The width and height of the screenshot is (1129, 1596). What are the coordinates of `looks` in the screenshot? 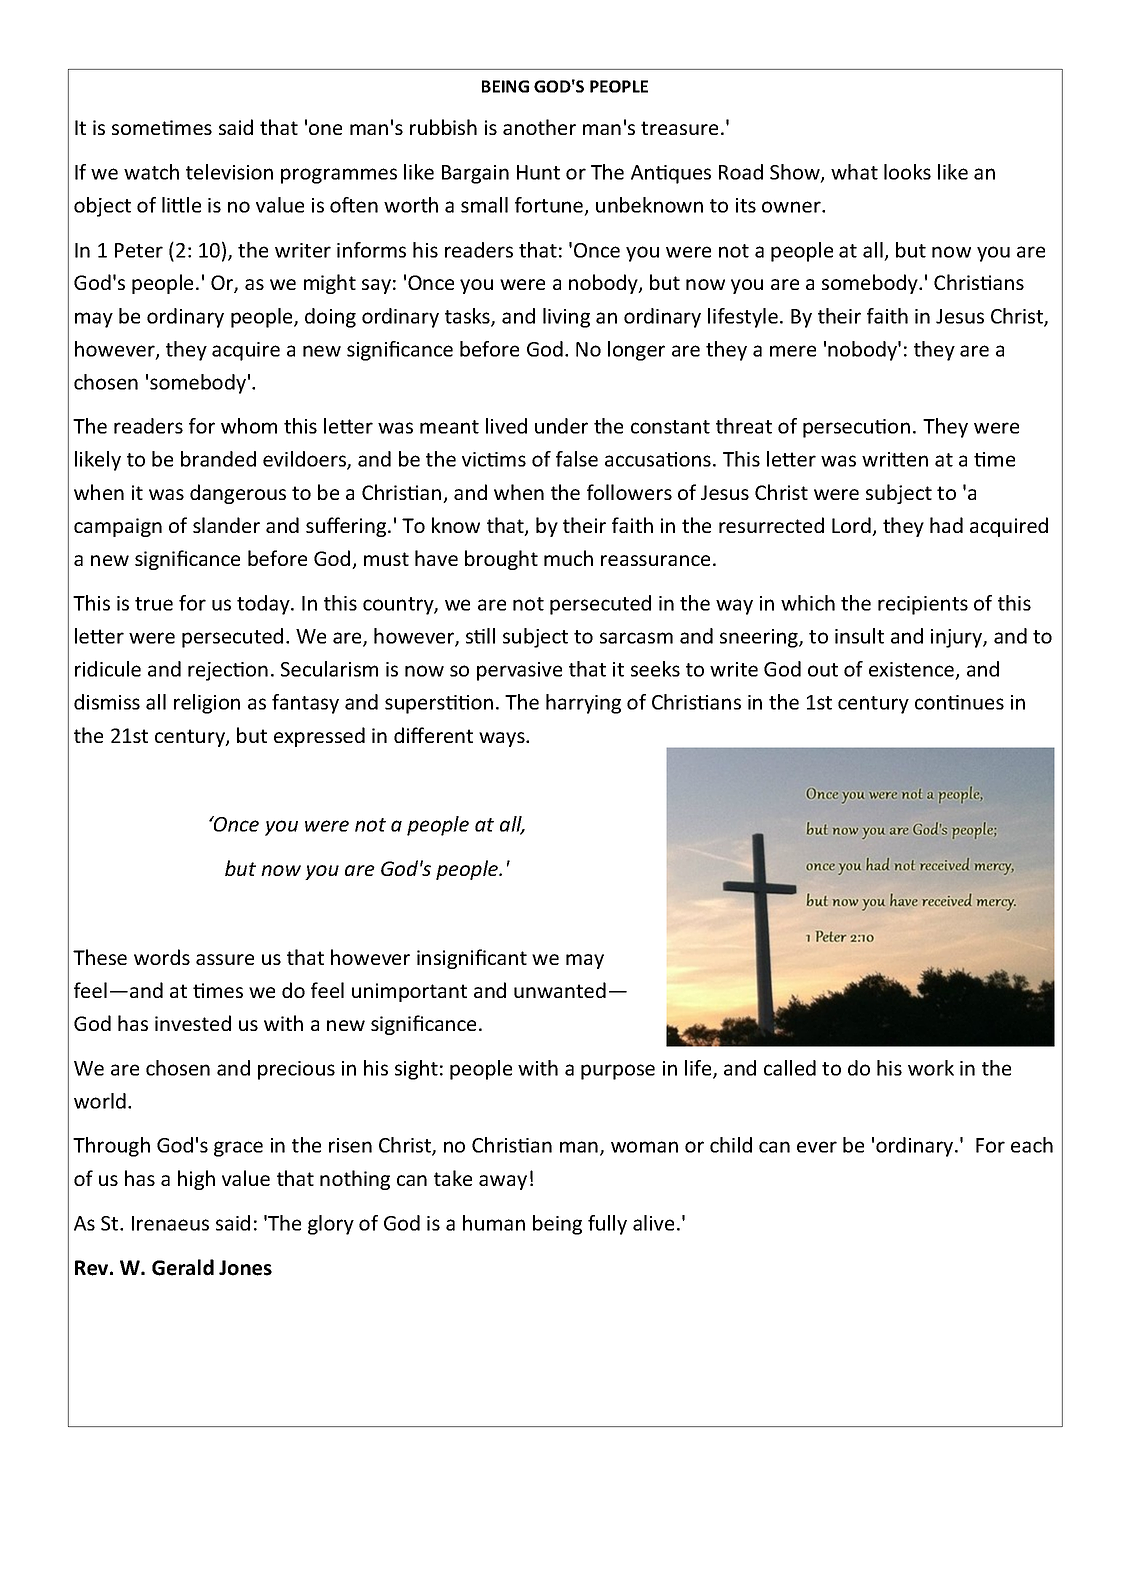 It's located at (907, 172).
